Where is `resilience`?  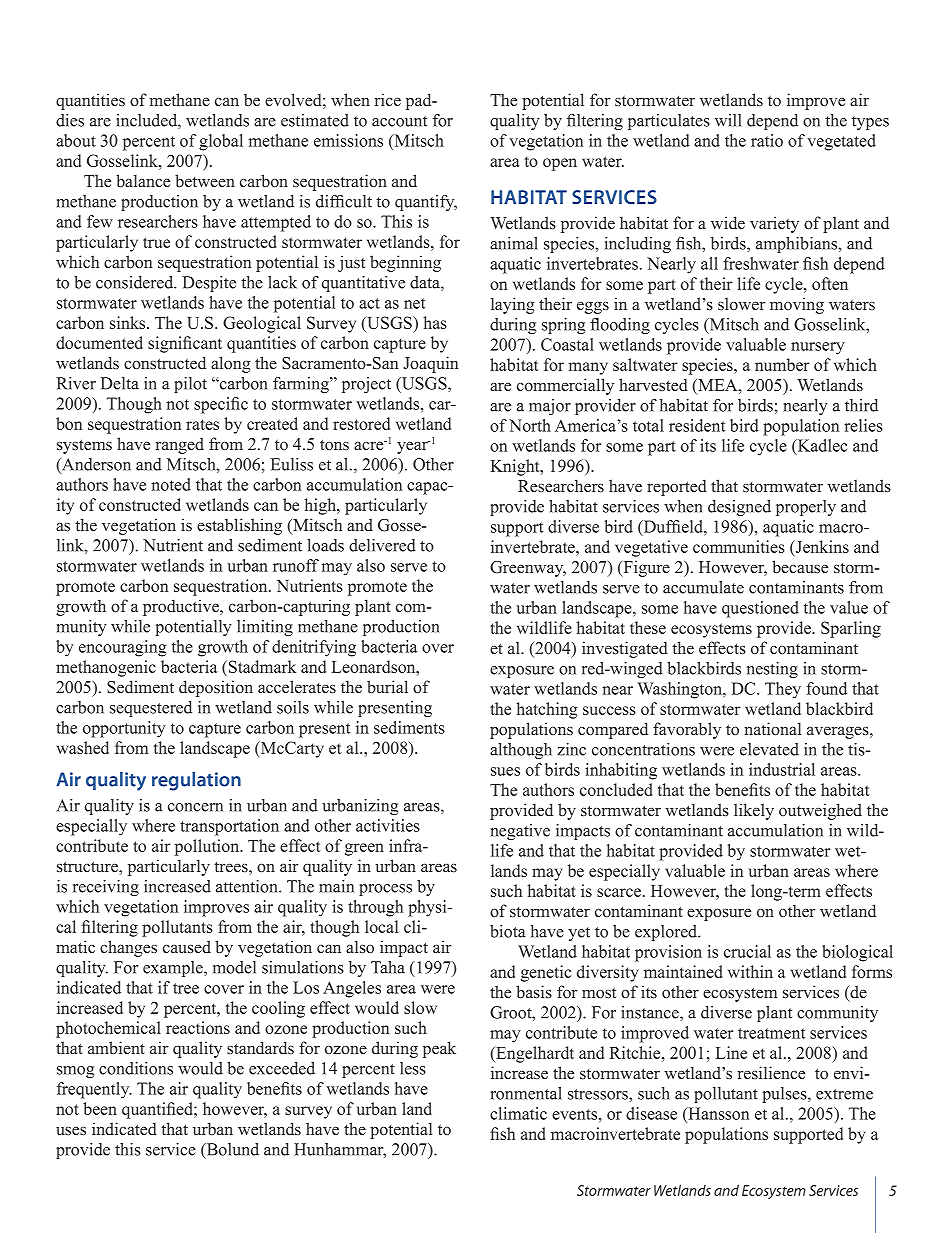
resilience is located at coordinates (771, 1073).
